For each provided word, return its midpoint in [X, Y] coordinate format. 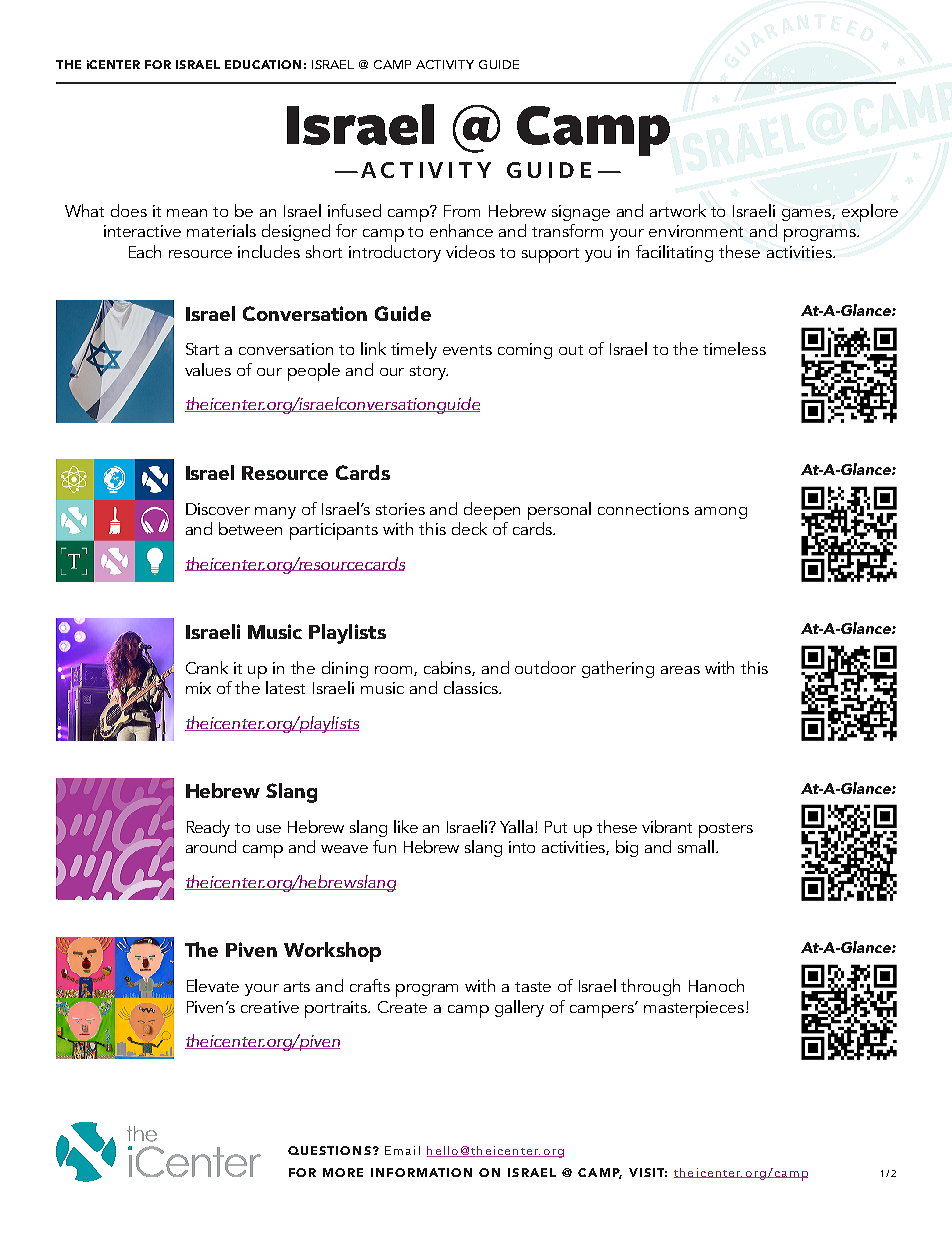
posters [726, 830]
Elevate [213, 985]
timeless [734, 348]
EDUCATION [263, 64]
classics [472, 687]
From [462, 211]
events [467, 350]
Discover [218, 509]
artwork [678, 210]
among [721, 513]
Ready [208, 828]
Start [202, 349]
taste [533, 987]
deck [469, 528]
